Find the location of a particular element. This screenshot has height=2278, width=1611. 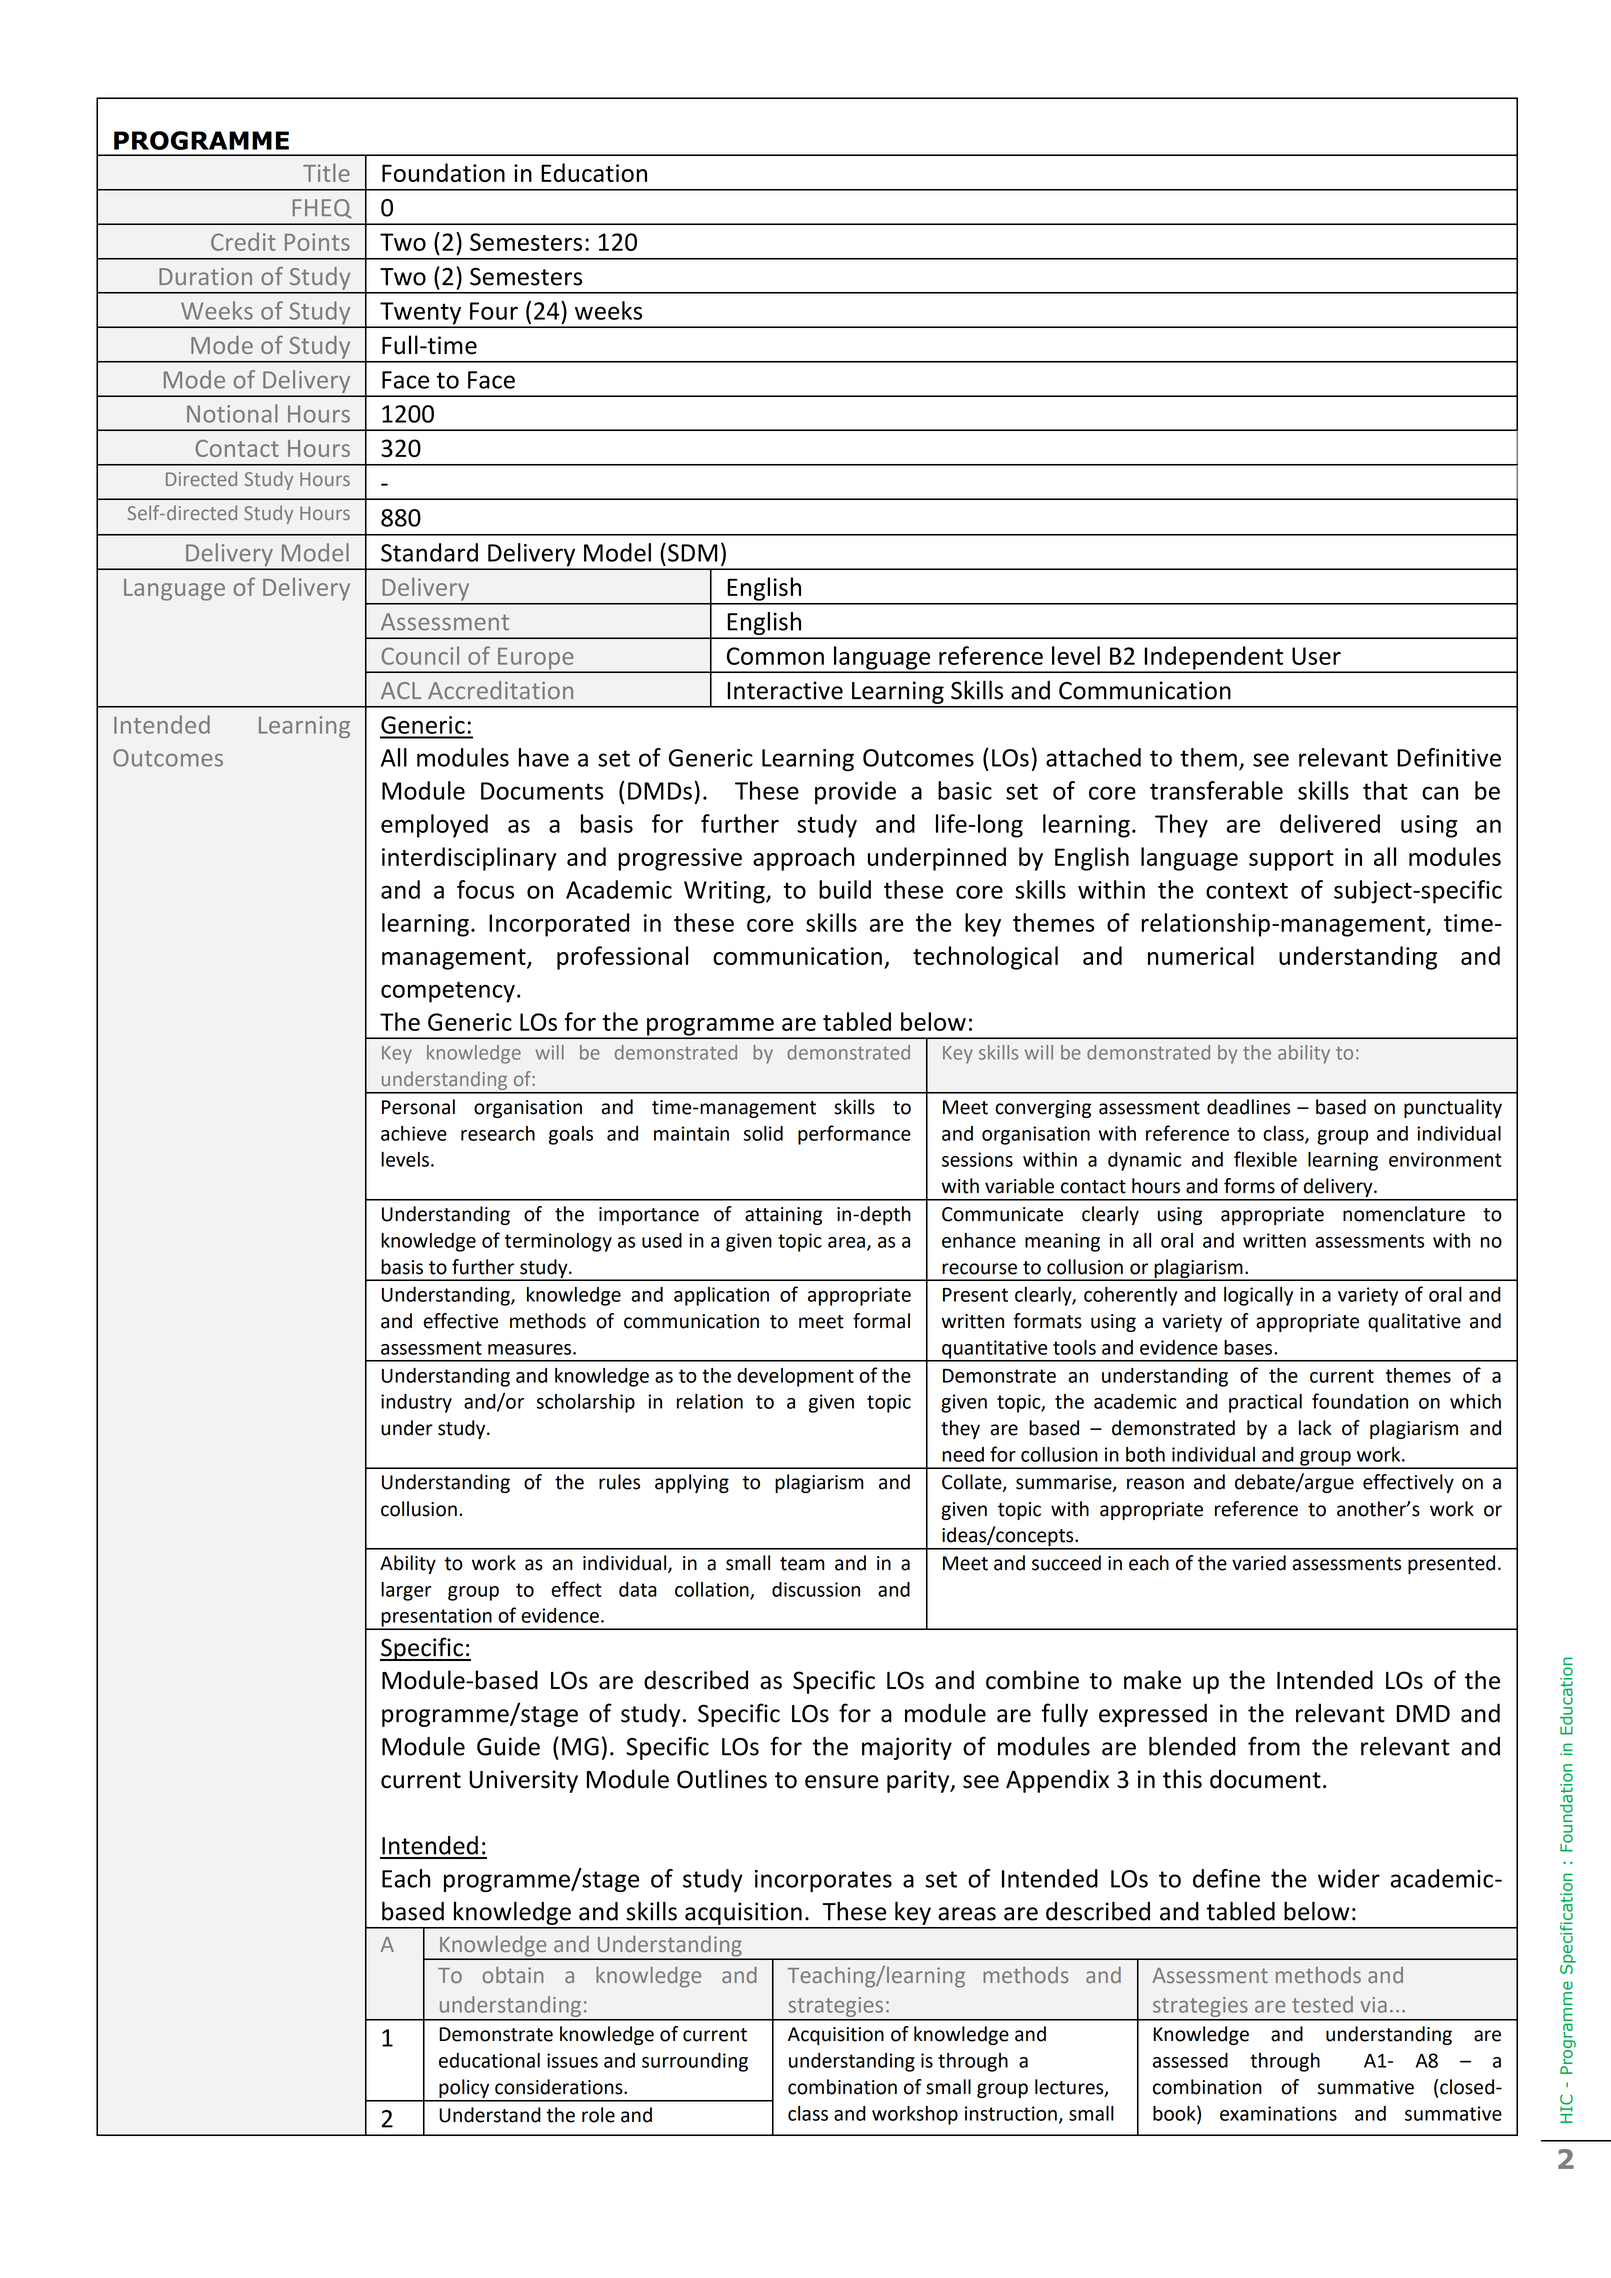

approach is located at coordinates (804, 859).
